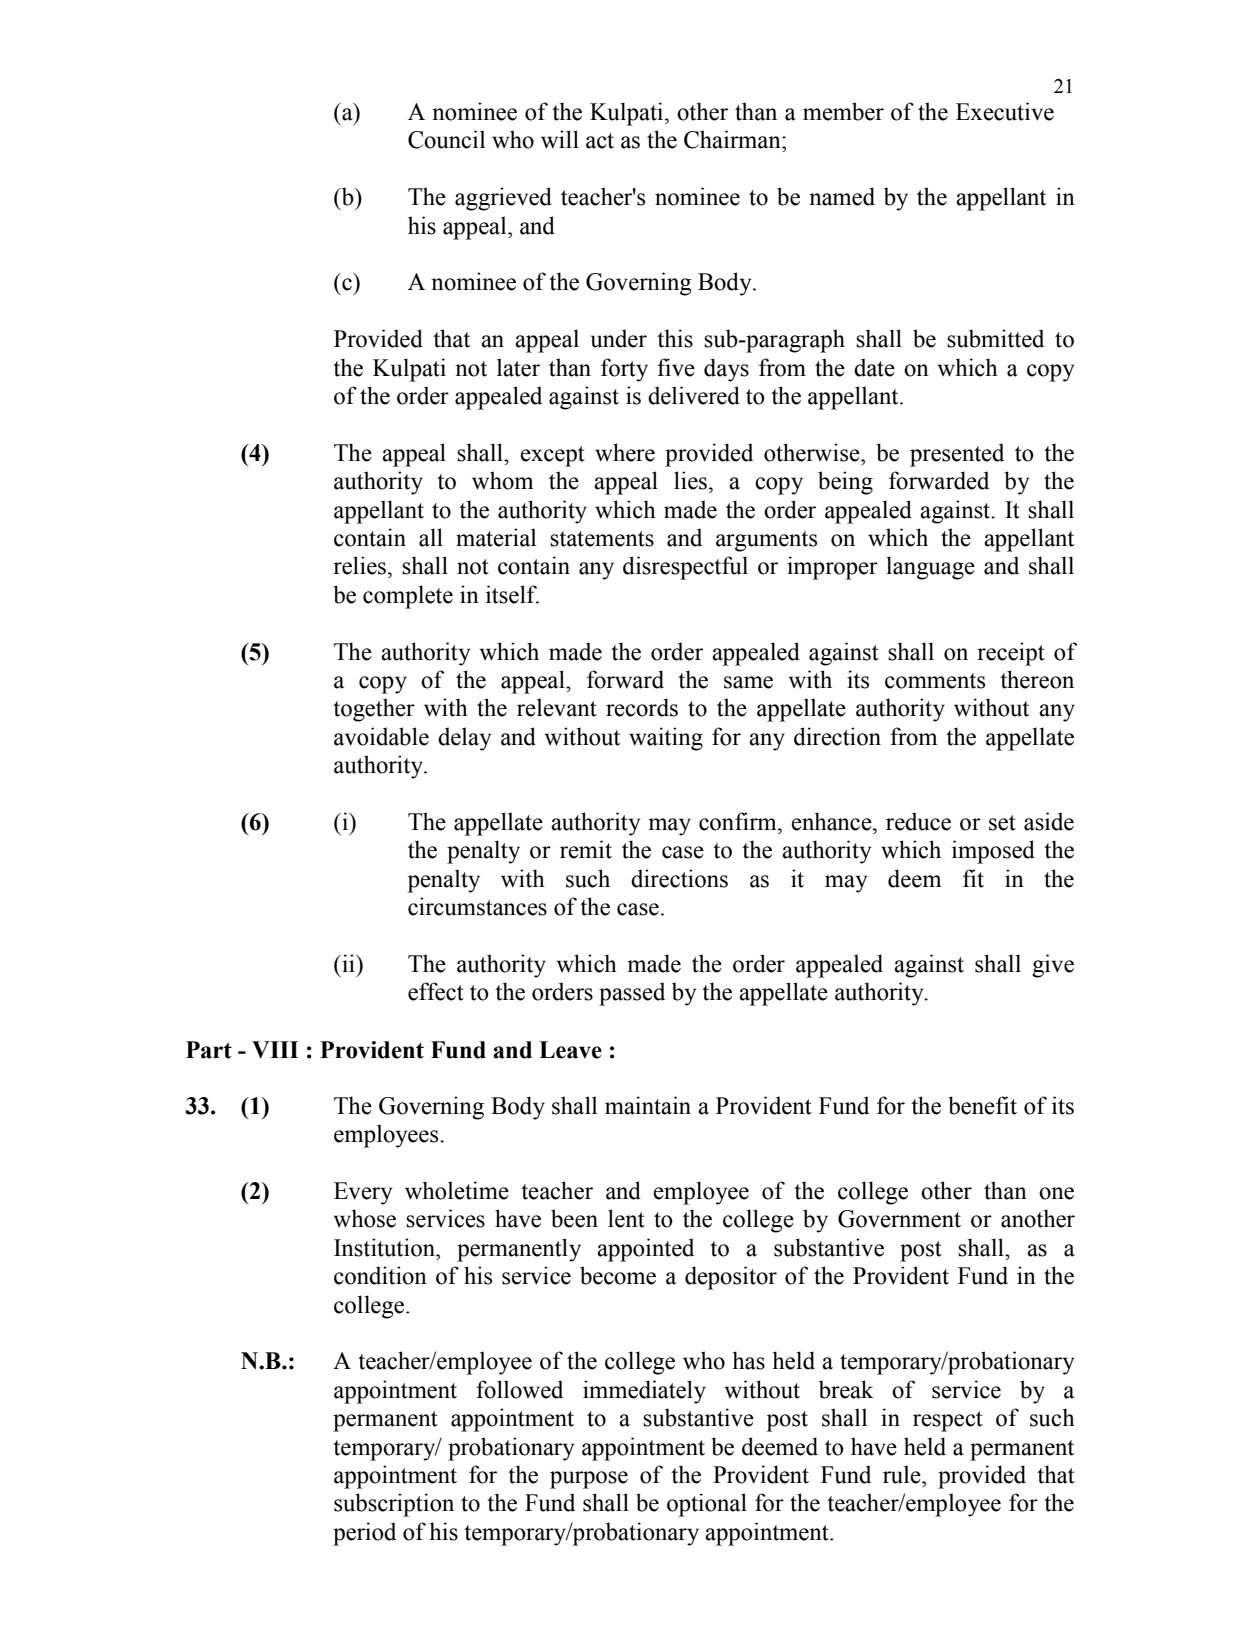 The image size is (1260, 1630). What do you see at coordinates (1005, 111) in the screenshot?
I see `Executive` at bounding box center [1005, 111].
